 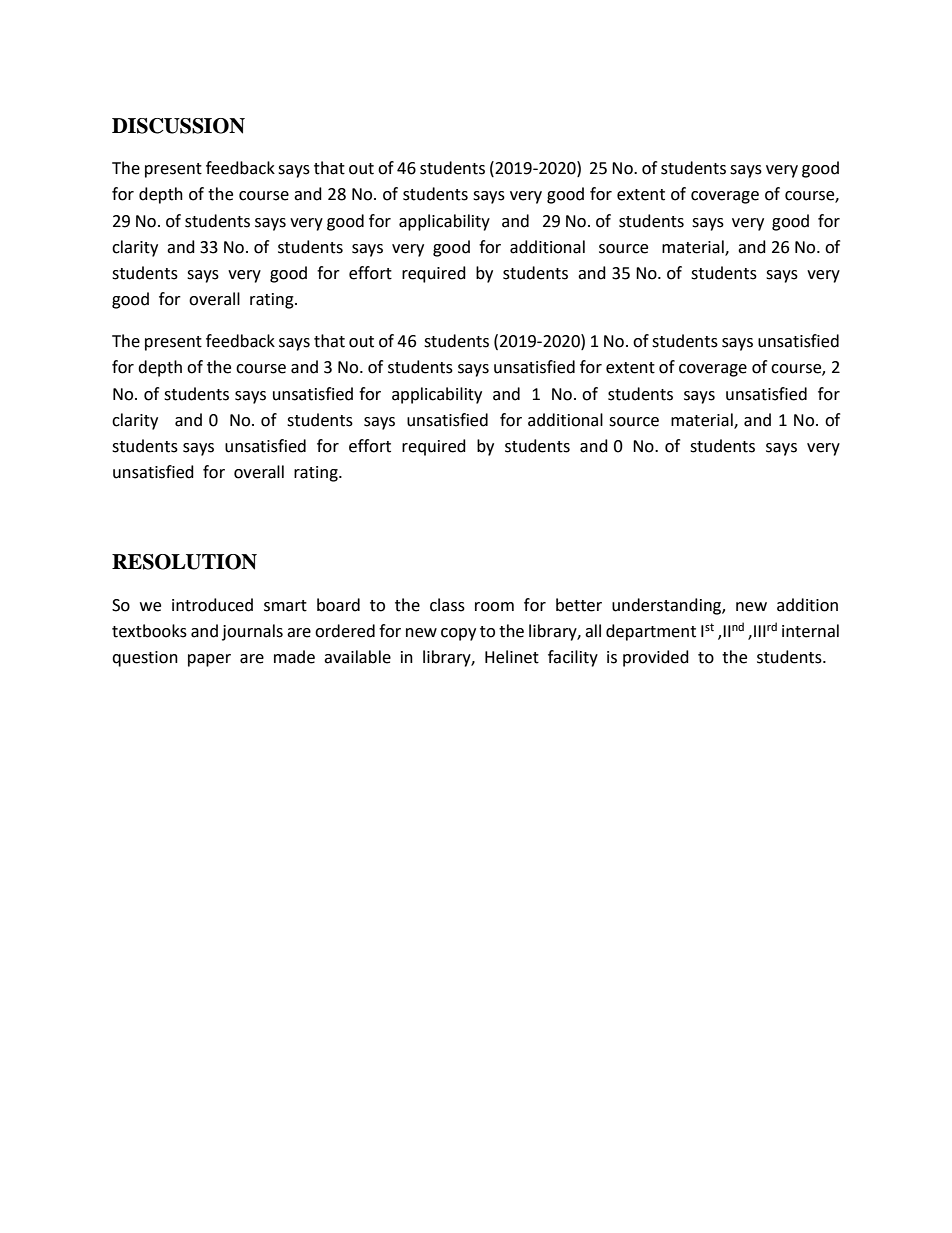 What do you see at coordinates (178, 126) in the image?
I see `DISCUSSION` at bounding box center [178, 126].
